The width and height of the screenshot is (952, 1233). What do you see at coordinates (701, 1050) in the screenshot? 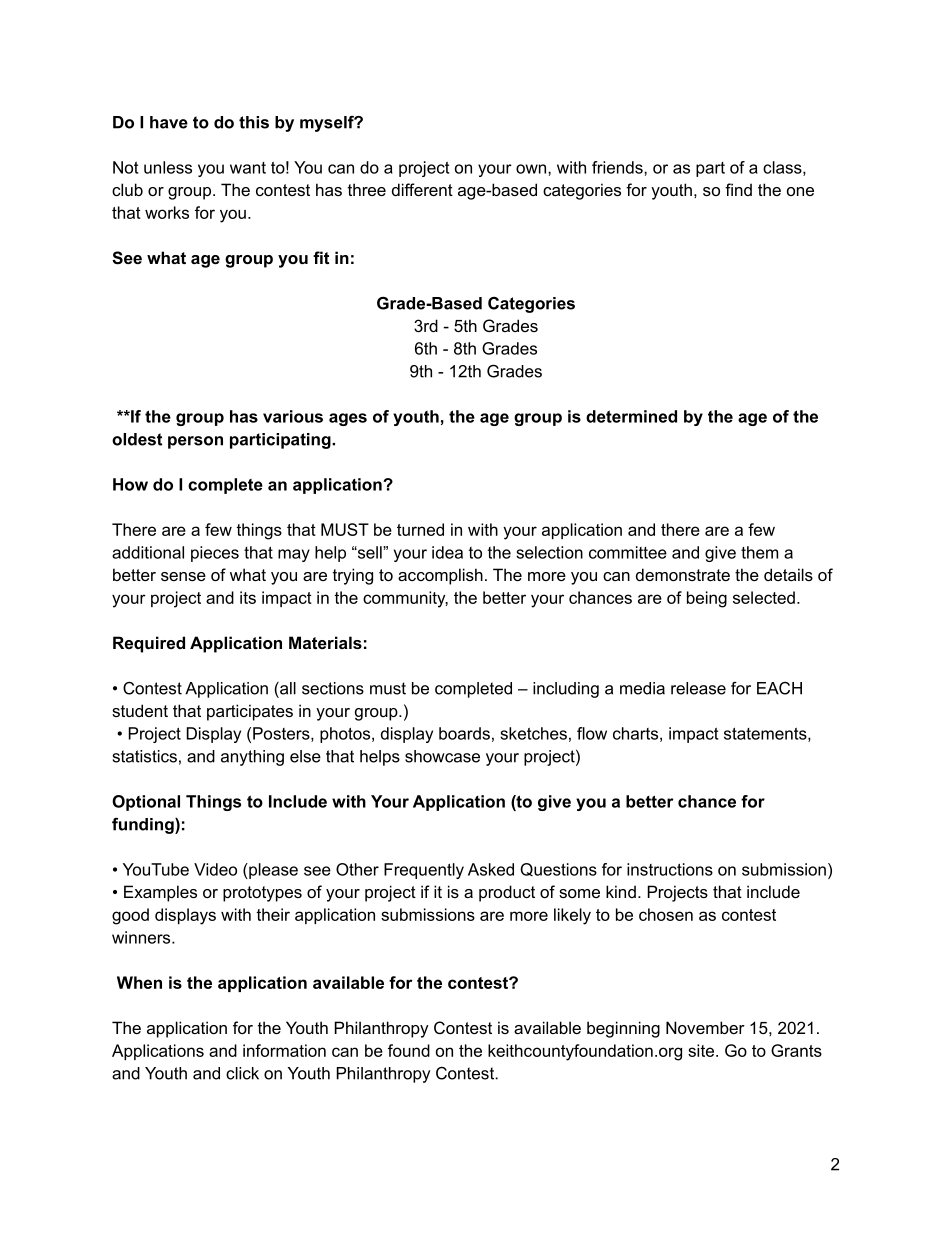
I see `site` at bounding box center [701, 1050].
